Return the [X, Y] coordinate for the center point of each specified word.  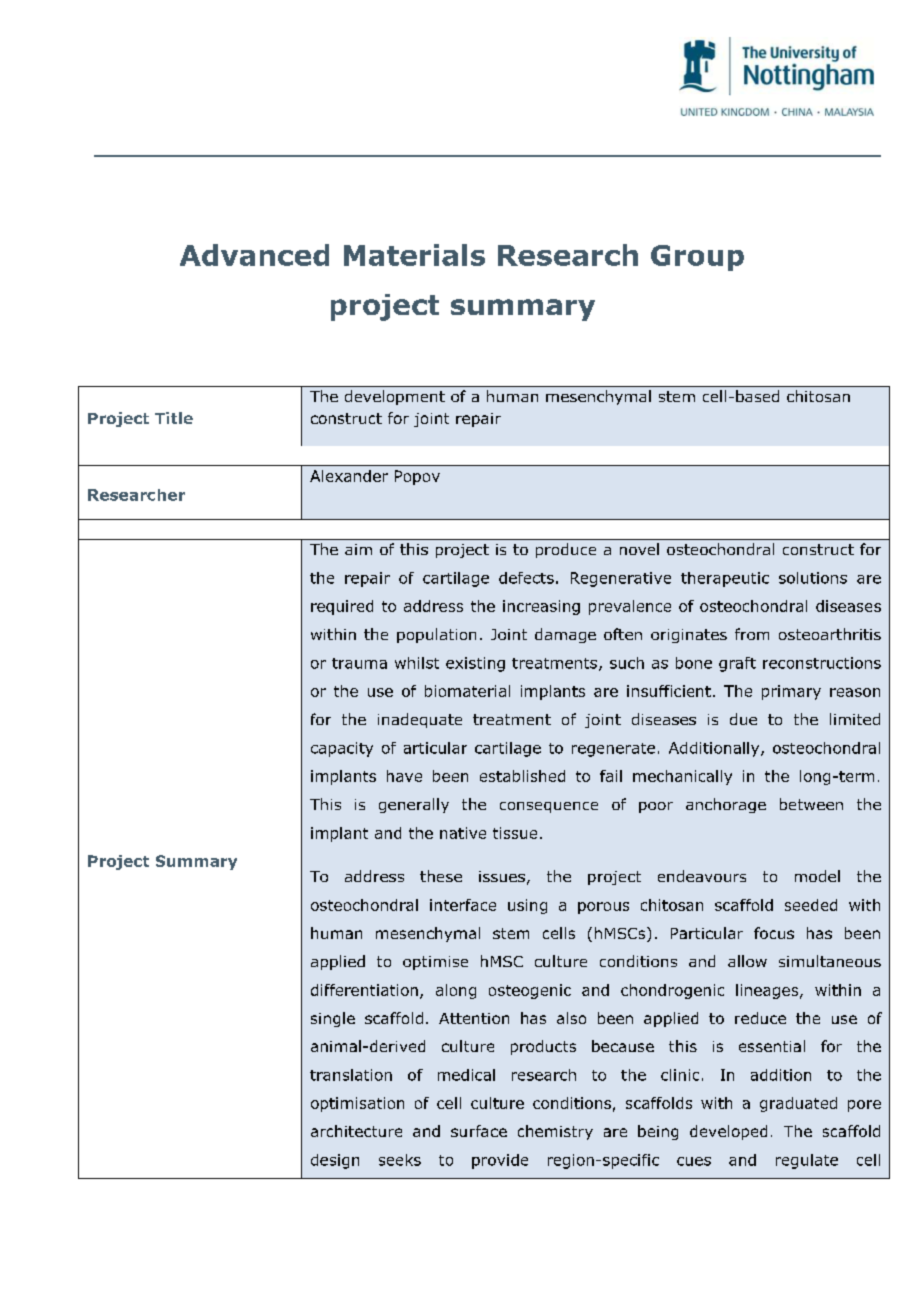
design [335, 1161]
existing [475, 664]
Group [697, 258]
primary [791, 692]
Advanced [254, 255]
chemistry [555, 1132]
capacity [342, 749]
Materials [414, 255]
